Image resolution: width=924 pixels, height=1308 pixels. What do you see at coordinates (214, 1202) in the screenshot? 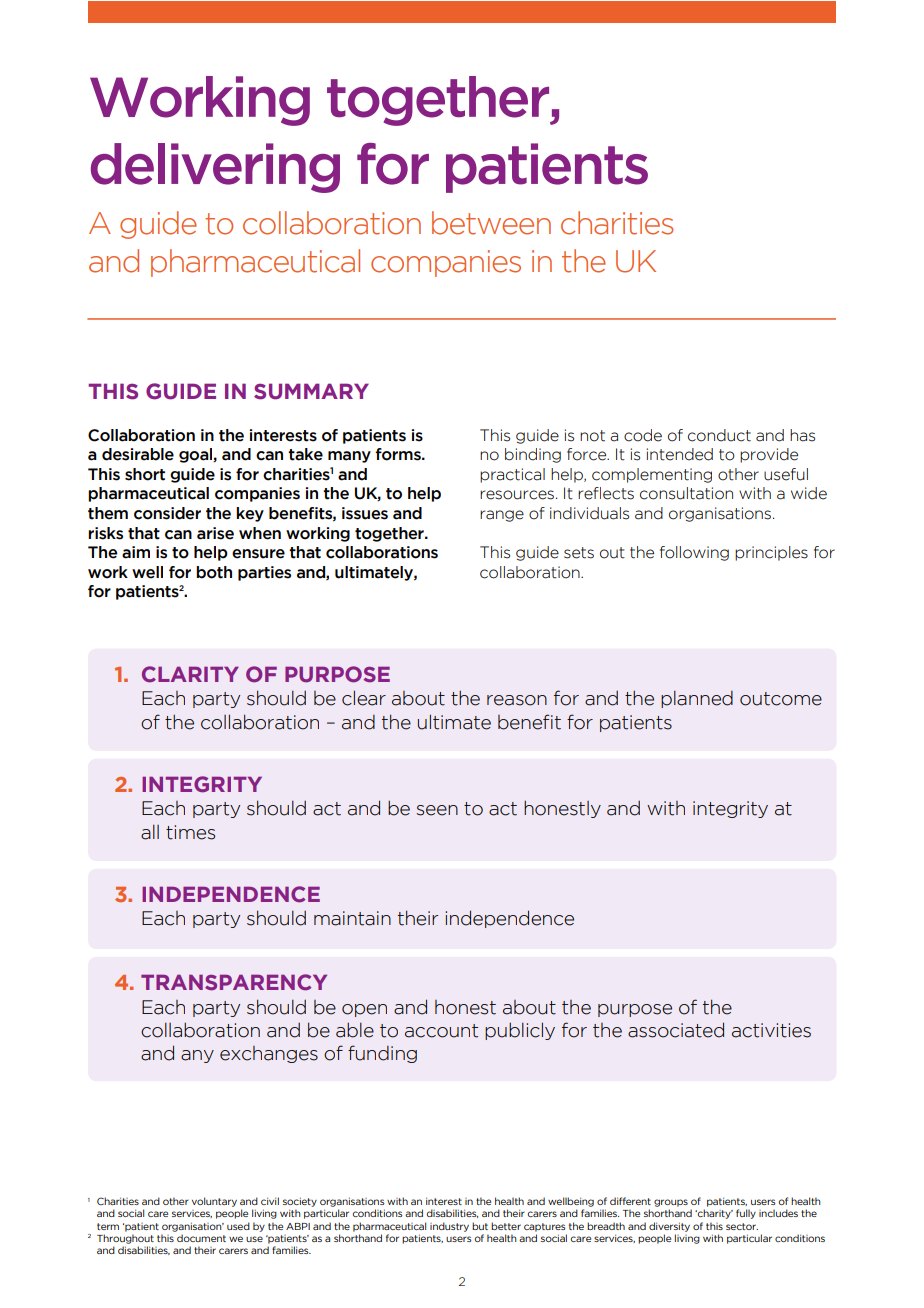
I see `voluntary` at bounding box center [214, 1202].
